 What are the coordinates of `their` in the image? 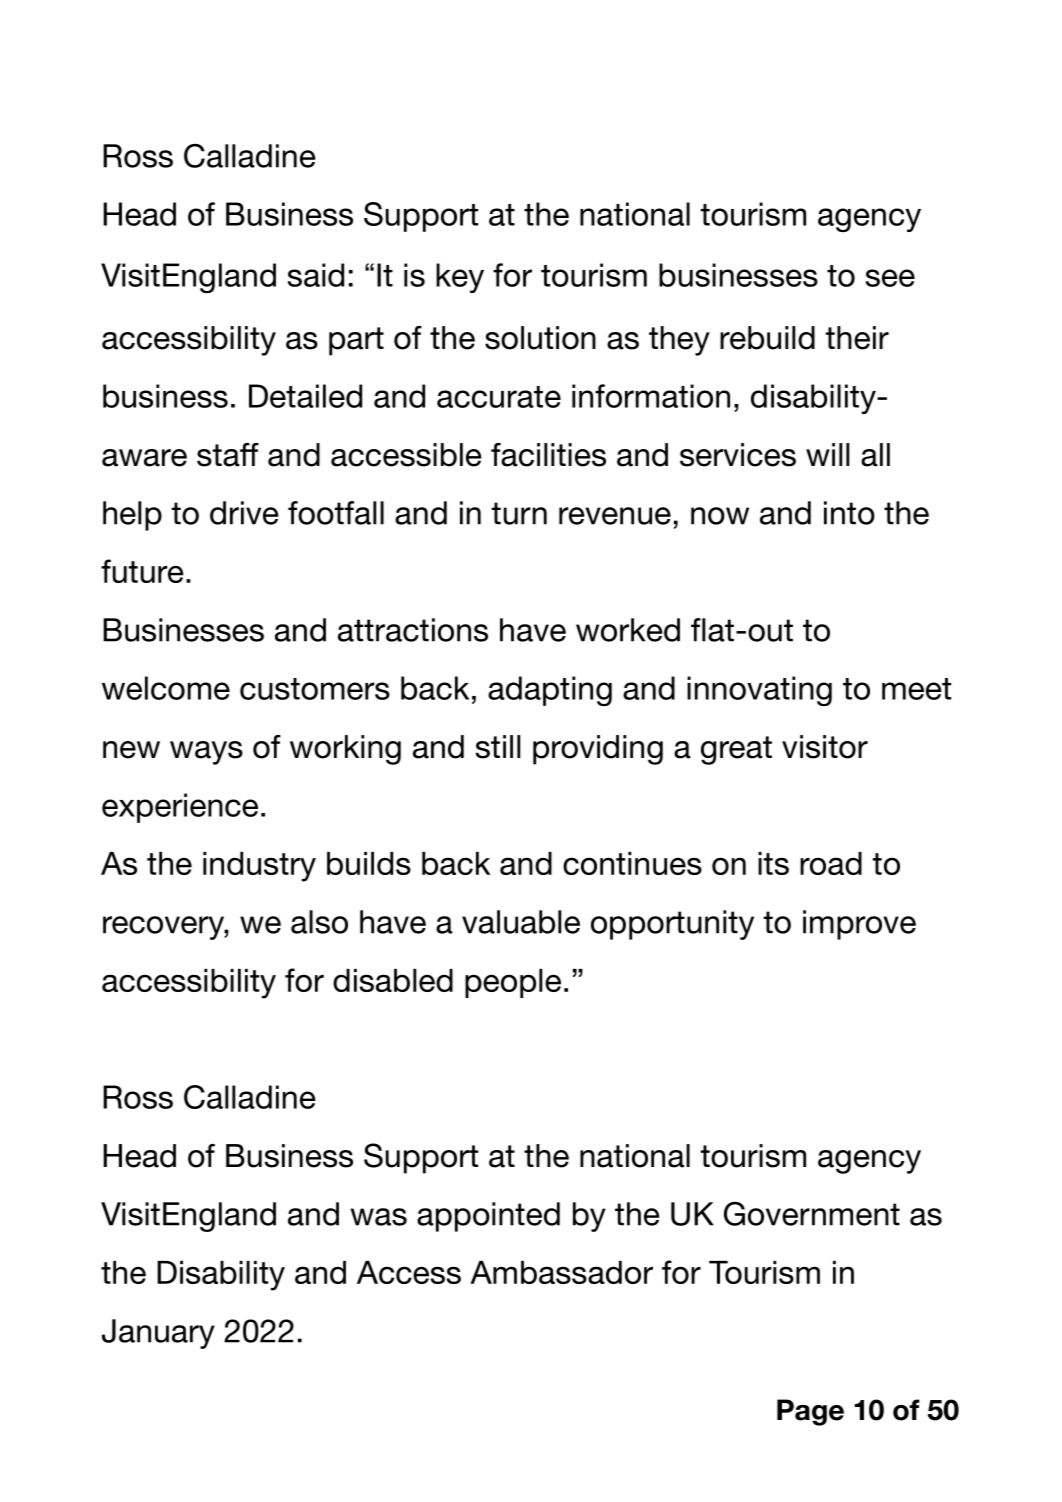 It's located at (857, 338).
